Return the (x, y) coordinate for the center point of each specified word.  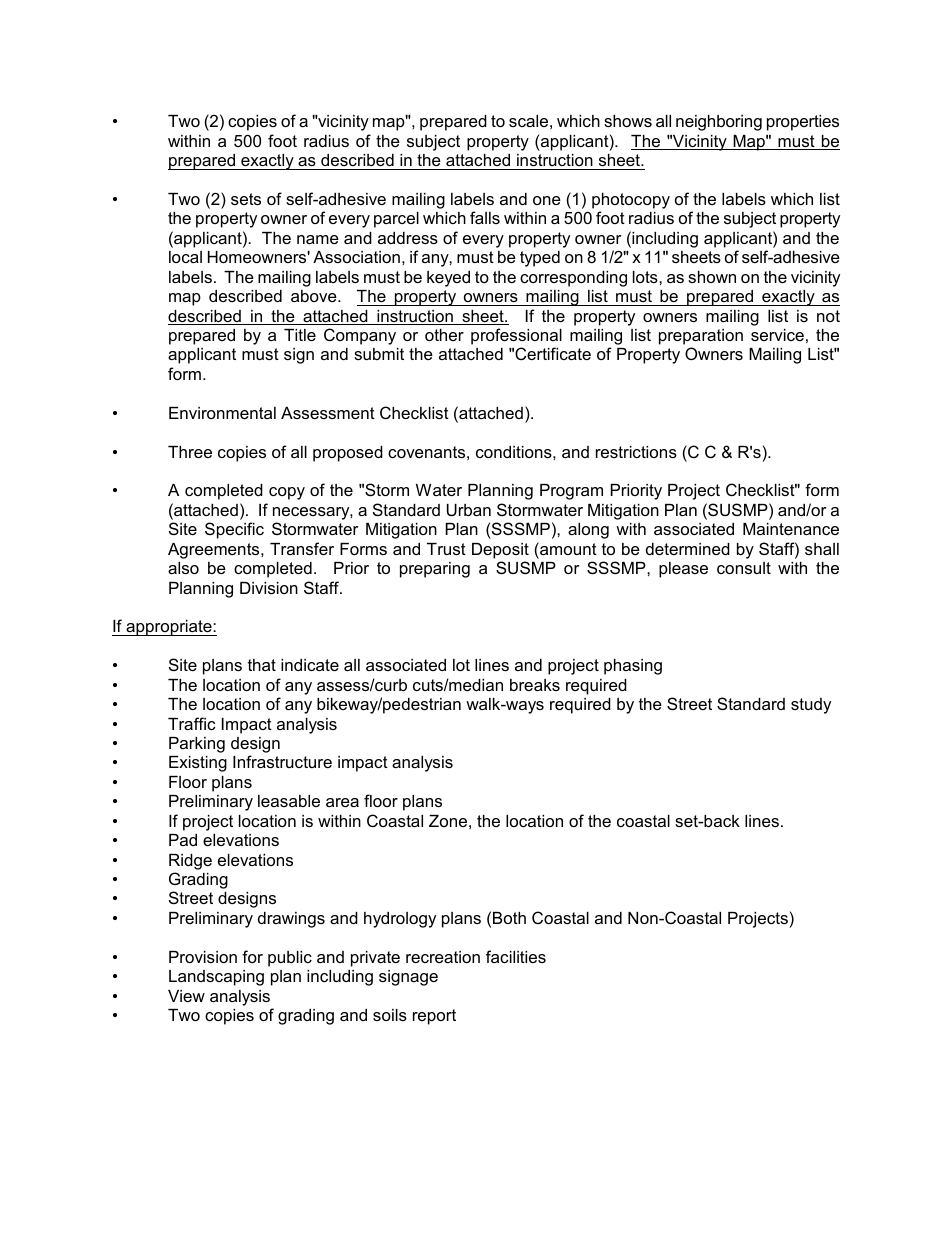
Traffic (191, 723)
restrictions (636, 452)
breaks (535, 685)
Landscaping (216, 978)
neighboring (719, 123)
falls (485, 217)
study (811, 706)
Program (571, 492)
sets (246, 199)
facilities (516, 956)
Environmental (222, 413)
